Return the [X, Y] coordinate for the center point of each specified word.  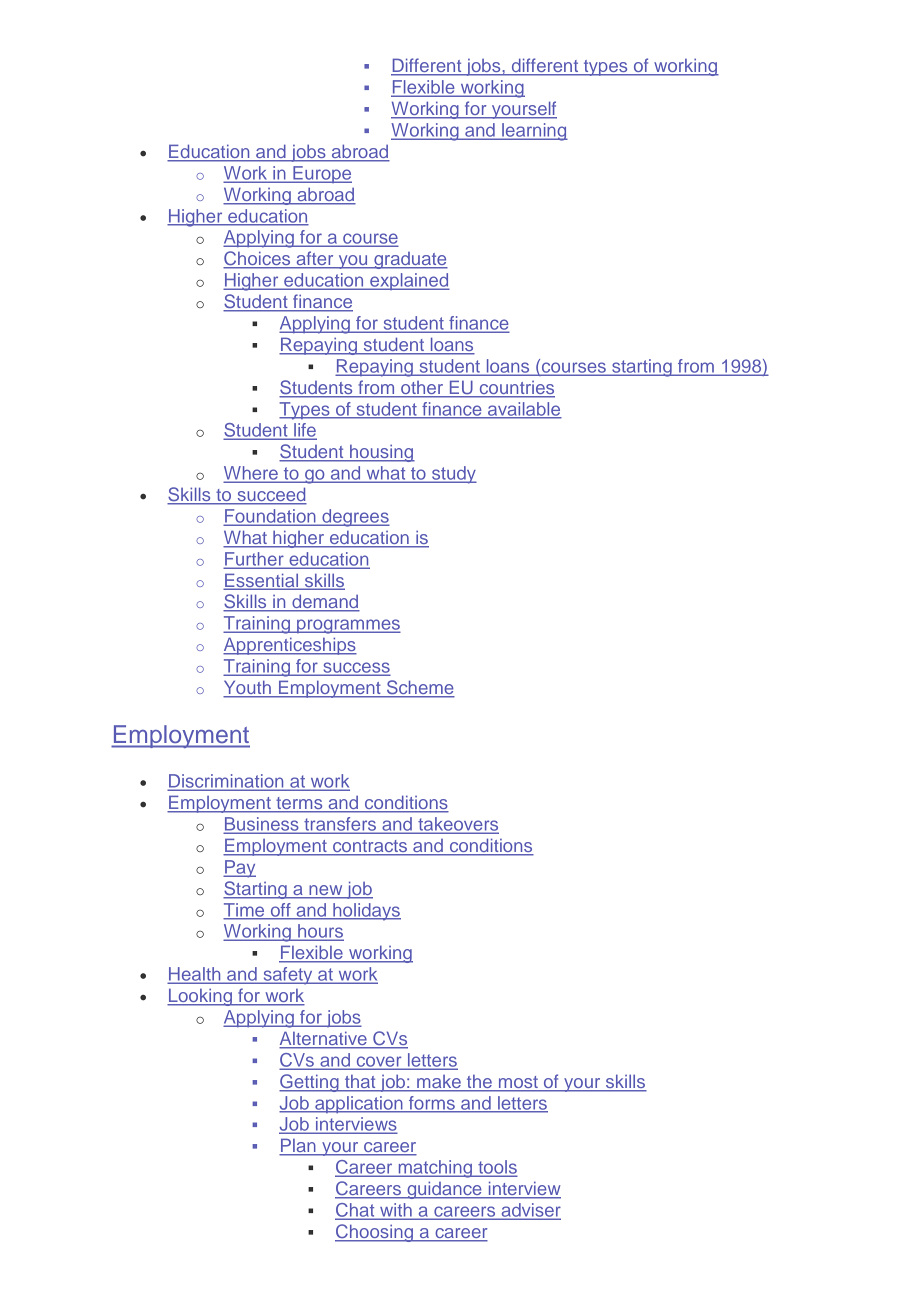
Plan [298, 1146]
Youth [248, 688]
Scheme [419, 688]
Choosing [375, 1233]
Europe [321, 174]
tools [496, 1168]
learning [534, 132]
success [355, 668]
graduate [410, 260]
